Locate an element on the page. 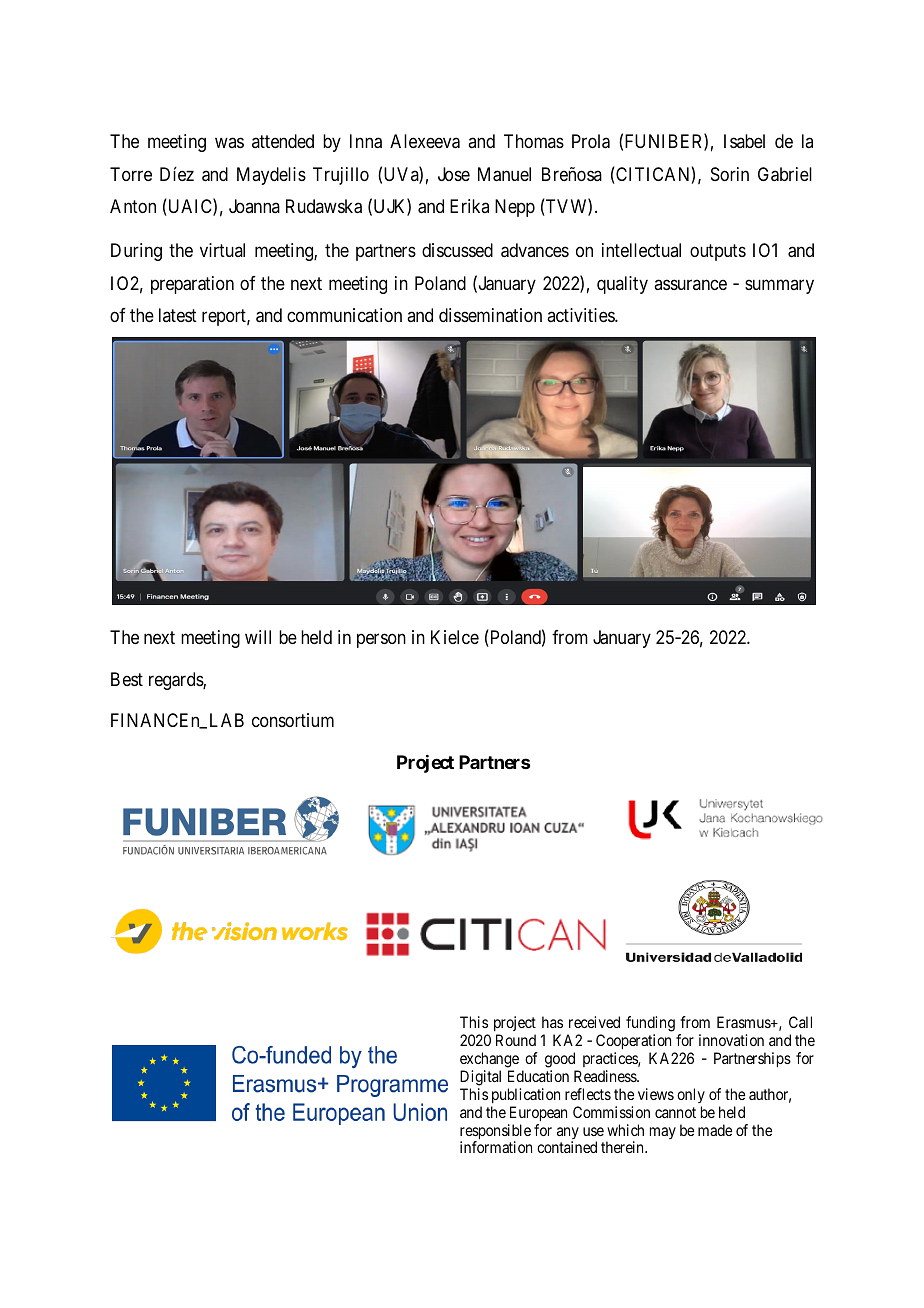 The image size is (924, 1308). Jose is located at coordinates (454, 174).
